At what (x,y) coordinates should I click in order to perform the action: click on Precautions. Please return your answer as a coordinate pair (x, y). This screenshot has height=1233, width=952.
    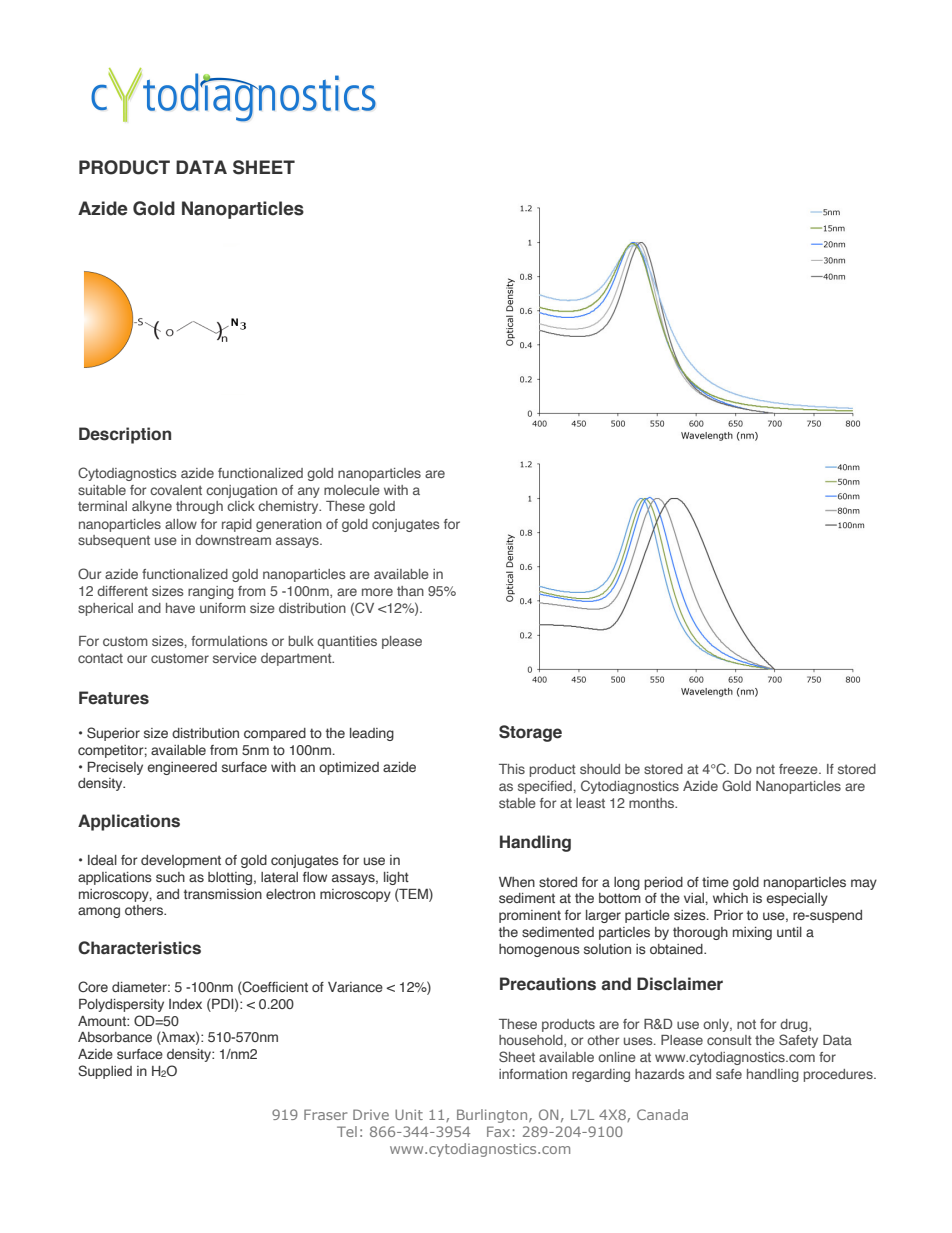
    Looking at the image, I should click on (548, 984).
